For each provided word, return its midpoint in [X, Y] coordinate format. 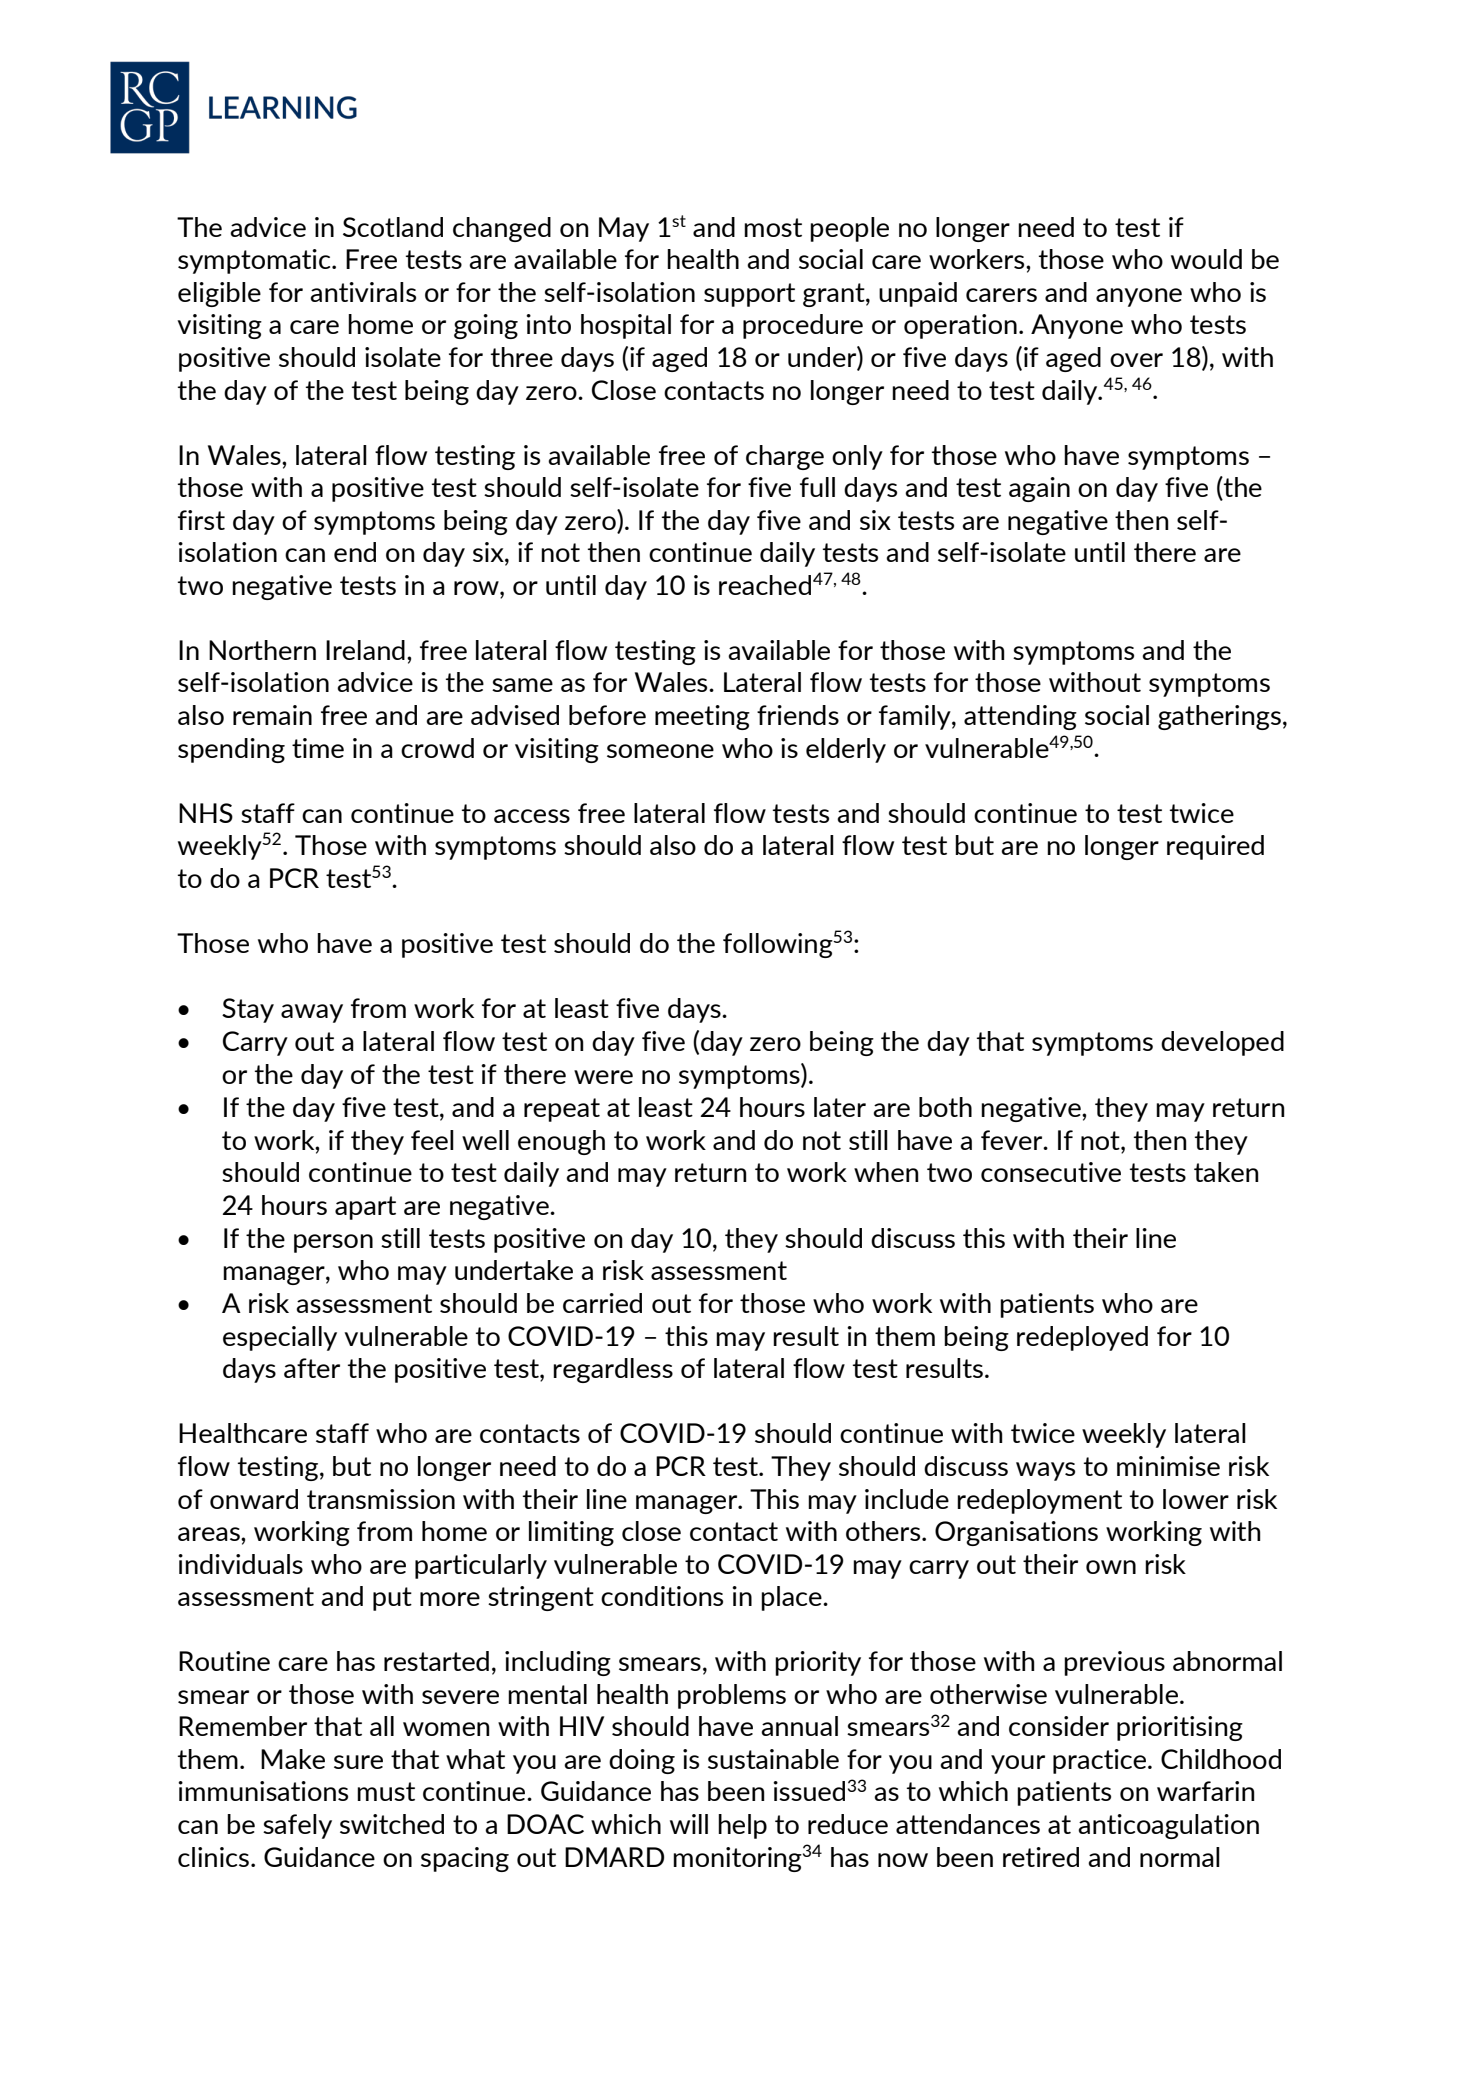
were [603, 1077]
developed [1222, 1043]
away [312, 1013]
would [1206, 259]
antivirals [363, 292]
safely [297, 1826]
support [749, 295]
